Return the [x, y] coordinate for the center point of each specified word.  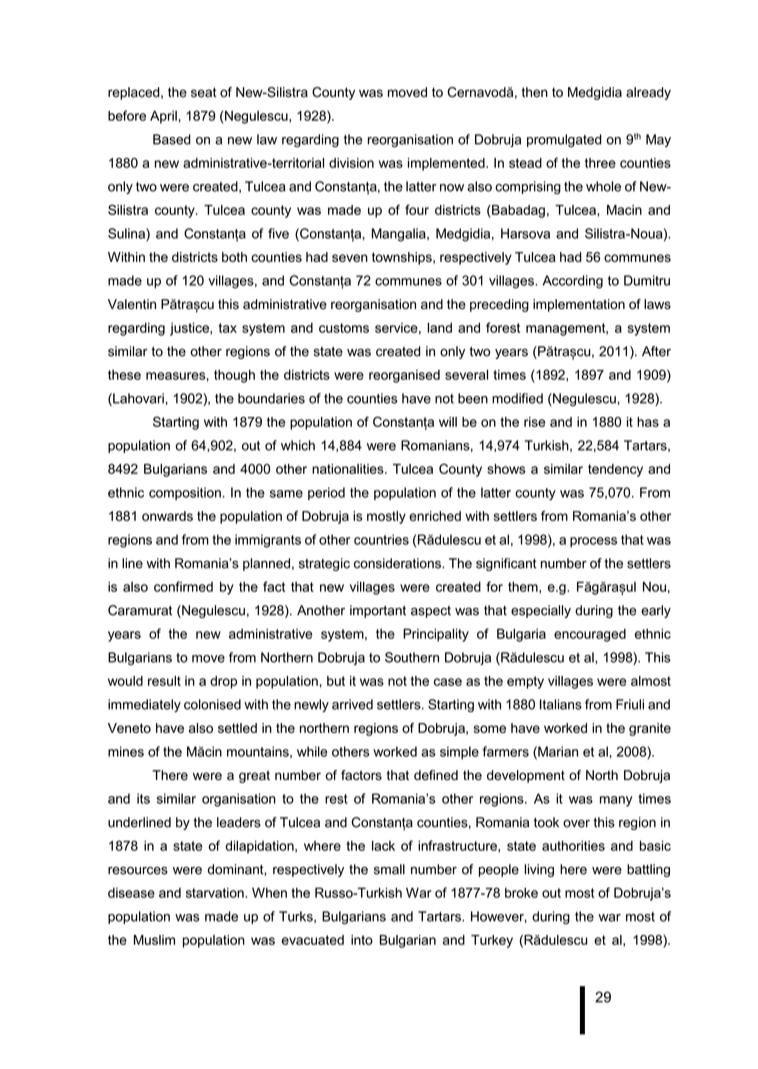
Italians [561, 704]
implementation [579, 305]
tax [228, 328]
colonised [212, 704]
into [362, 940]
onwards [167, 516]
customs [344, 328]
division [351, 163]
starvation [216, 893]
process [593, 542]
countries [381, 539]
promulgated [564, 140]
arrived [352, 704]
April [163, 117]
